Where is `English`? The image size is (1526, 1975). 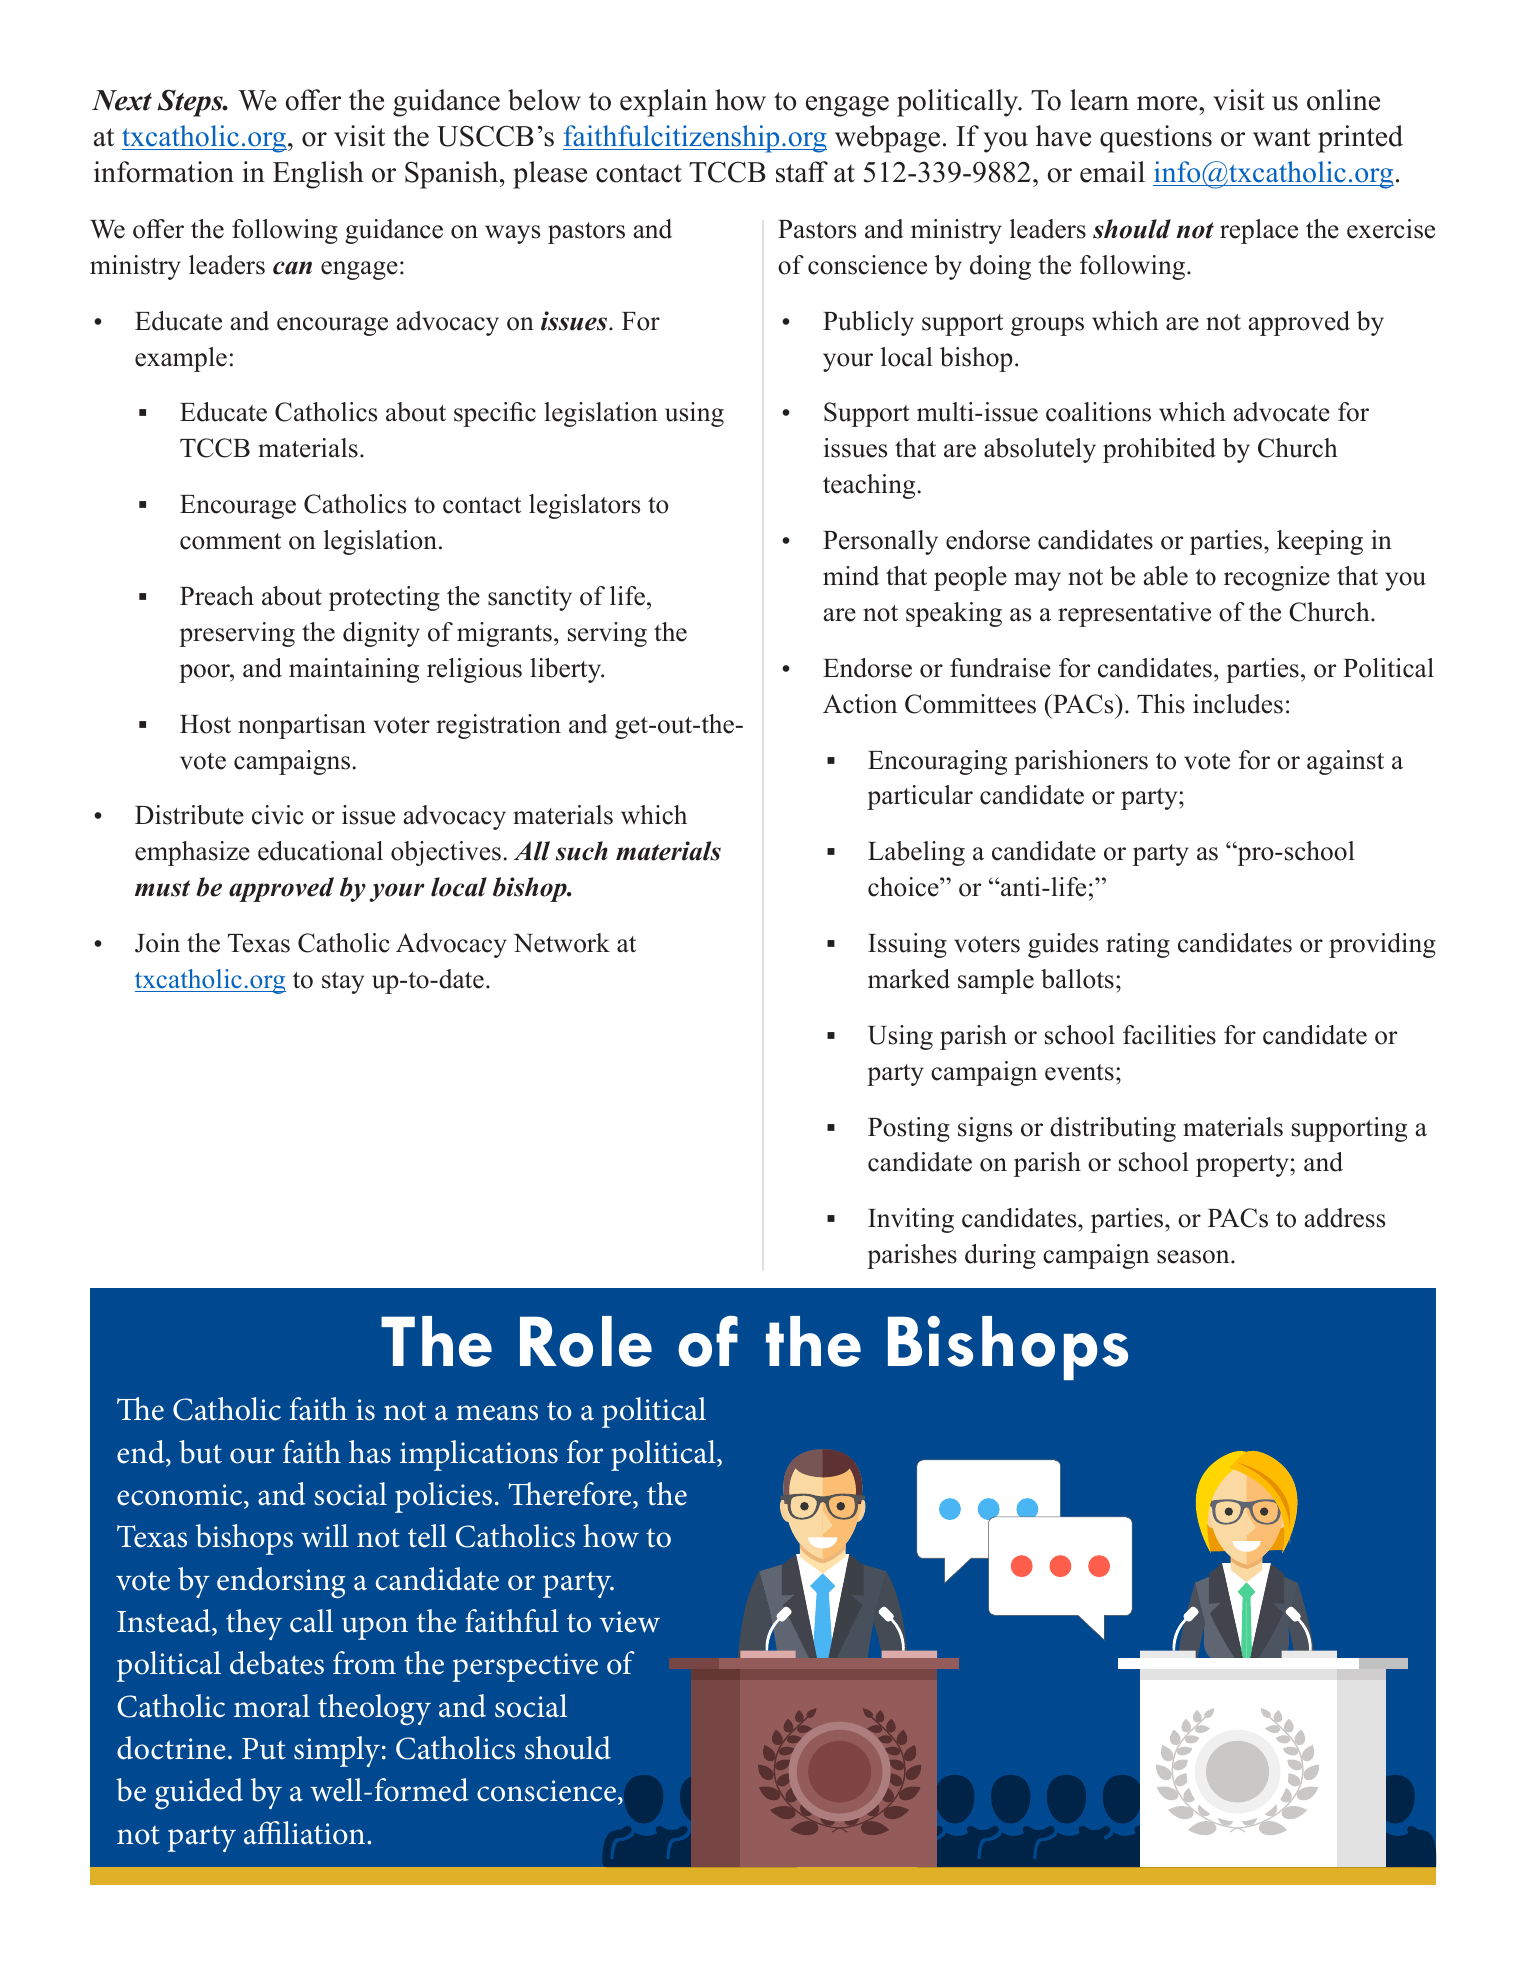 English is located at coordinates (318, 175).
